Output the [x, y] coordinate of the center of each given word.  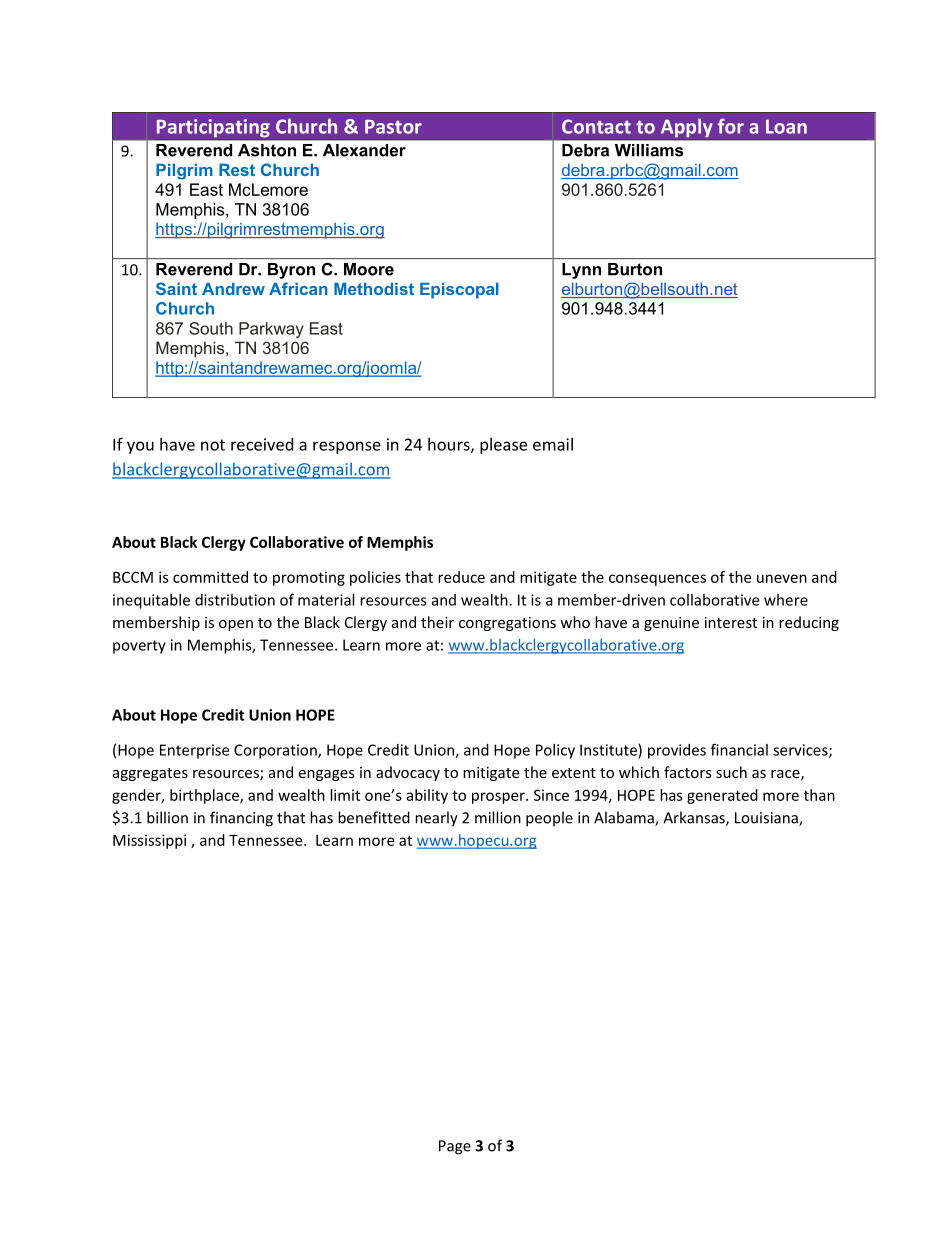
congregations [507, 624]
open [236, 625]
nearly [436, 819]
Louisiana [767, 819]
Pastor [393, 127]
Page [455, 1147]
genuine [671, 624]
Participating [213, 129]
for [731, 126]
